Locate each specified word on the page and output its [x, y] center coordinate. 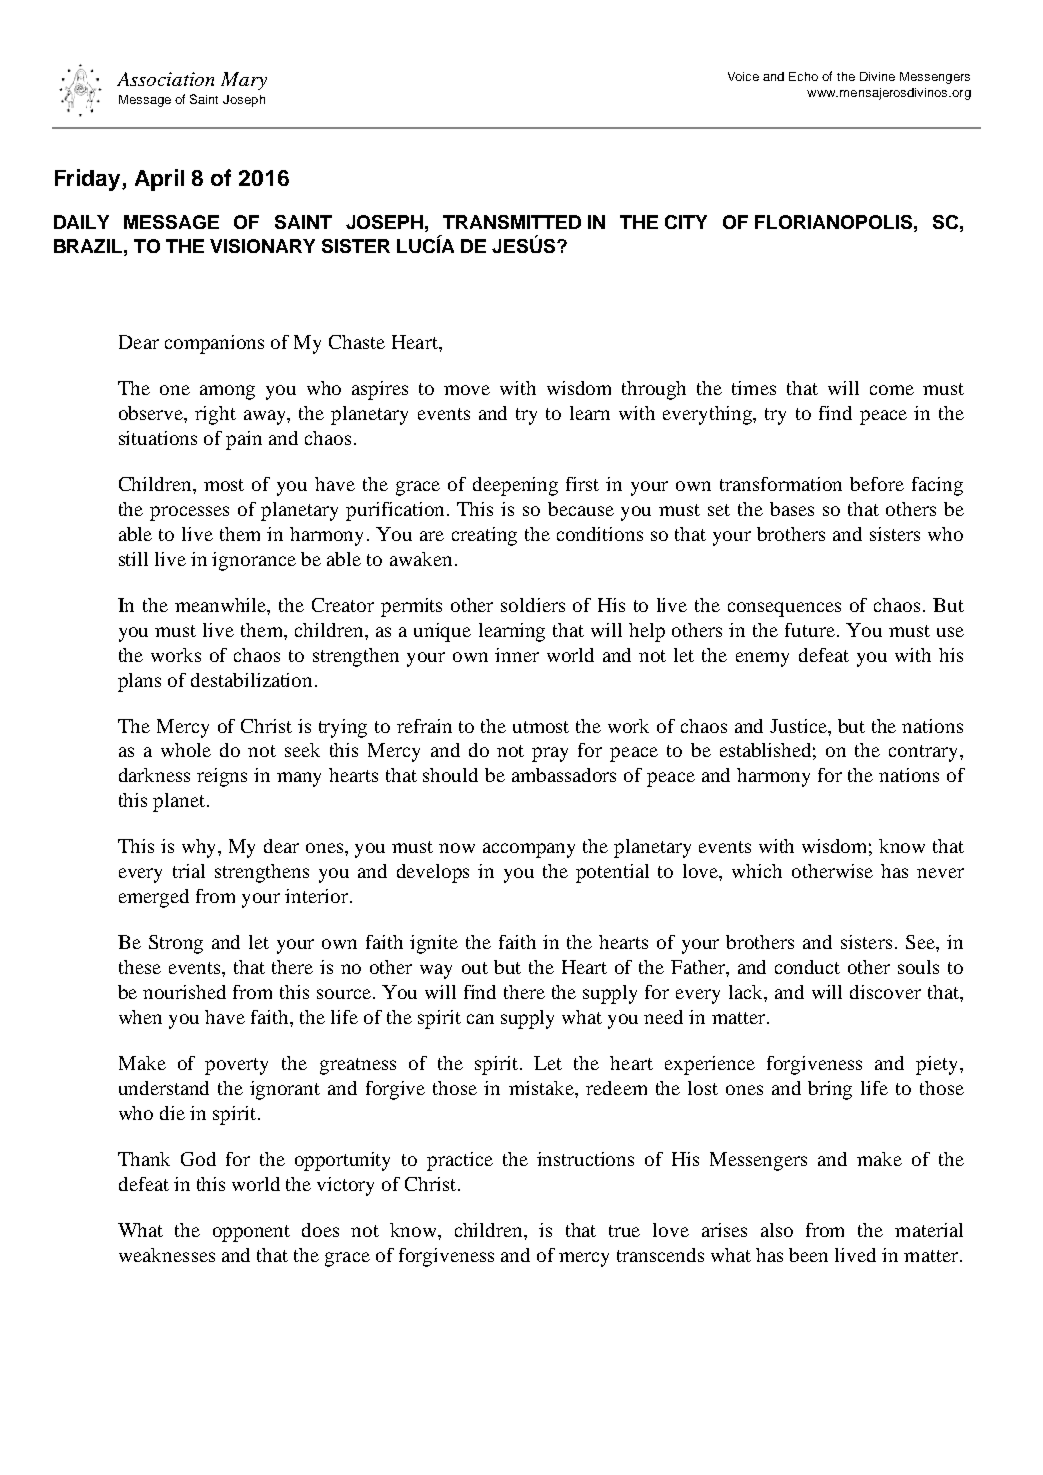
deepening [515, 486]
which [757, 871]
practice [460, 1161]
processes [189, 513]
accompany [529, 850]
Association [165, 79]
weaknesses [167, 1255]
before [877, 484]
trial [189, 871]
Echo [803, 76]
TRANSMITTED [512, 222]
